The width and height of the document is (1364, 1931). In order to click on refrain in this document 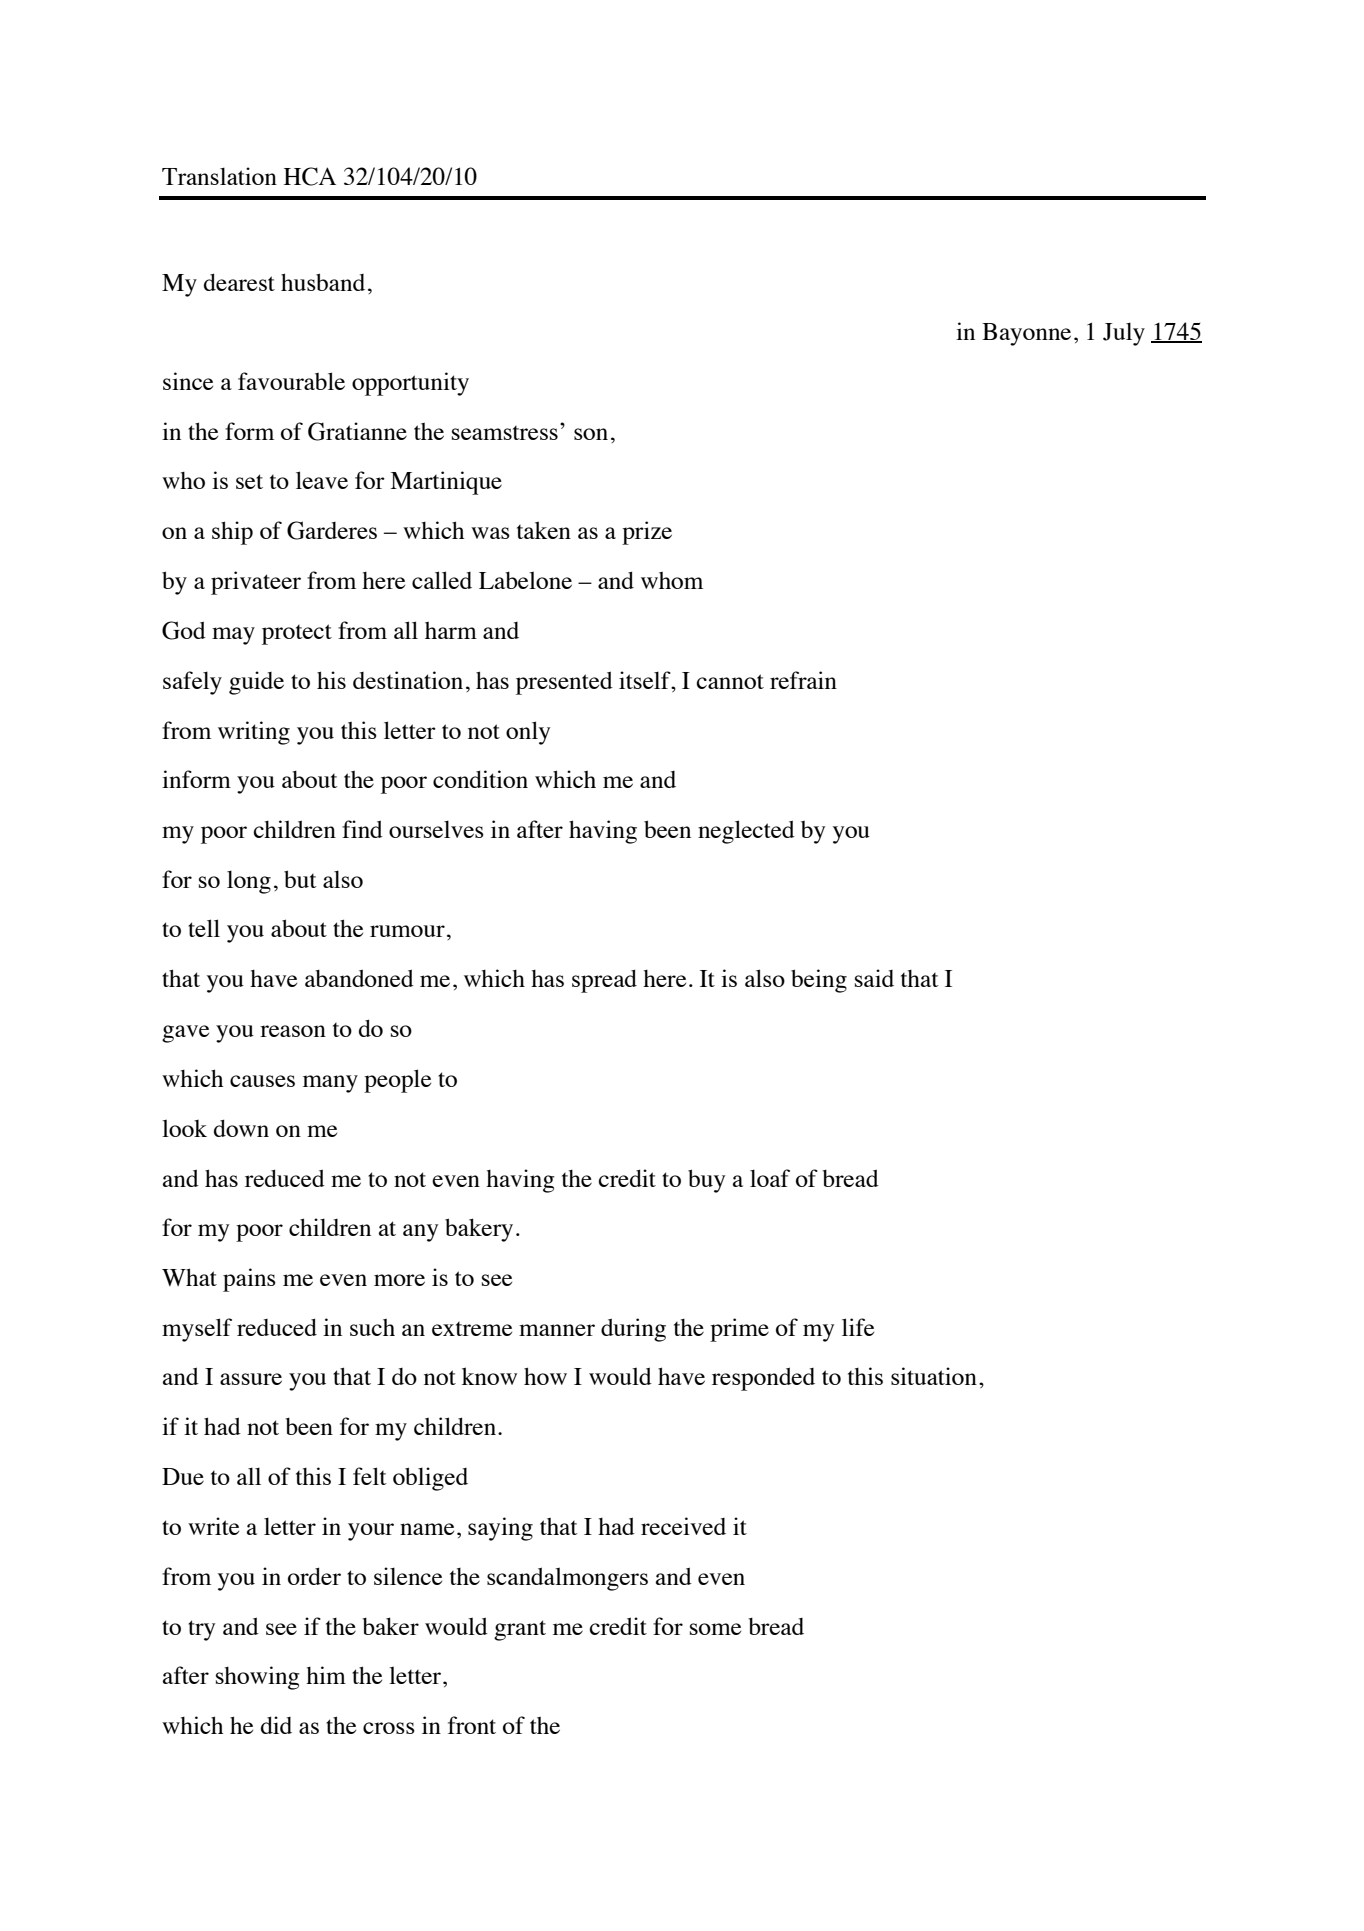, I will do `click(803, 680)`.
